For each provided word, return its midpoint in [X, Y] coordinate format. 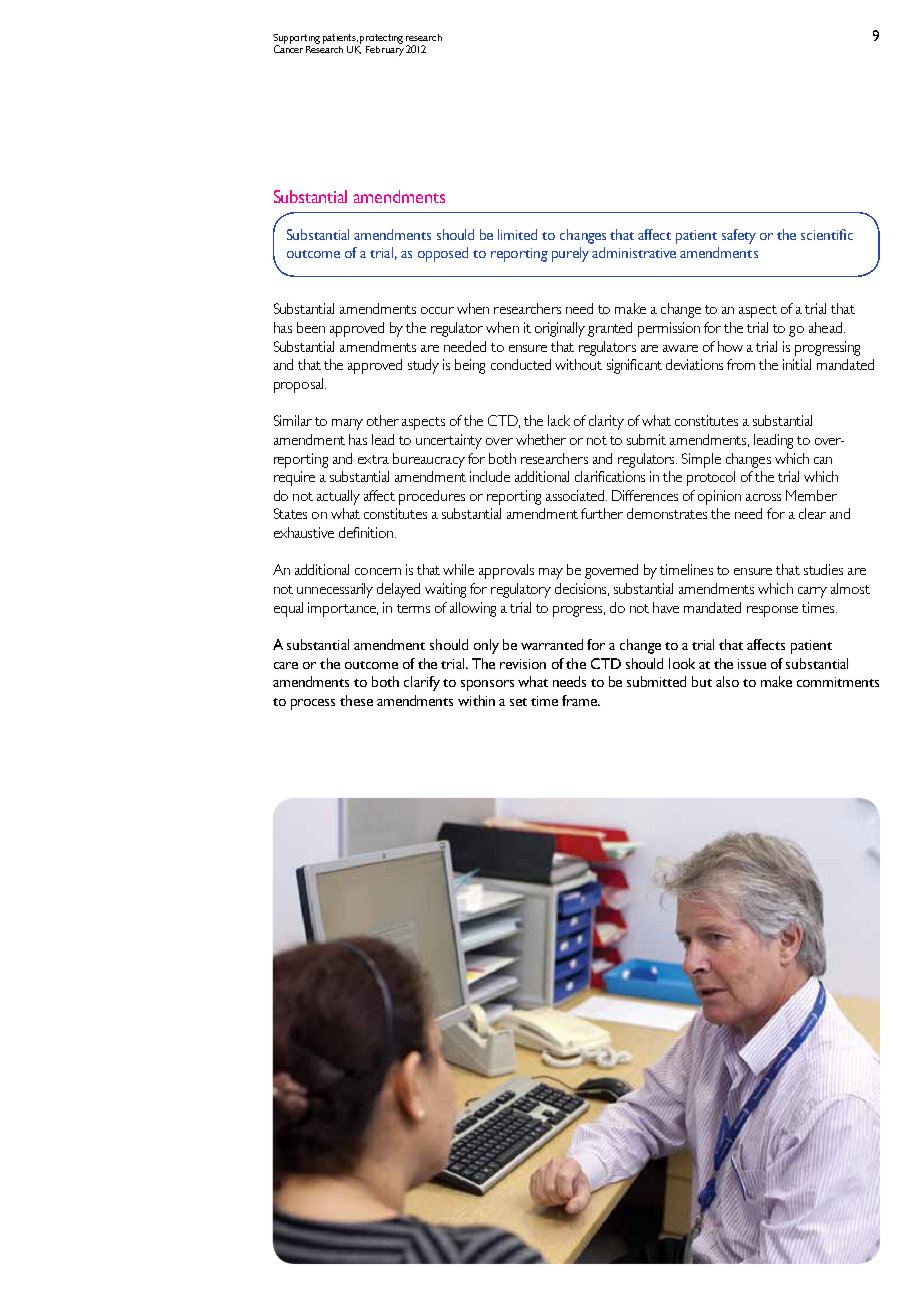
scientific [827, 234]
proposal [300, 385]
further [602, 513]
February [385, 49]
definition [367, 532]
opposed [443, 254]
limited [517, 234]
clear [812, 513]
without [578, 364]
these [356, 700]
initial [797, 364]
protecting [381, 39]
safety [739, 236]
